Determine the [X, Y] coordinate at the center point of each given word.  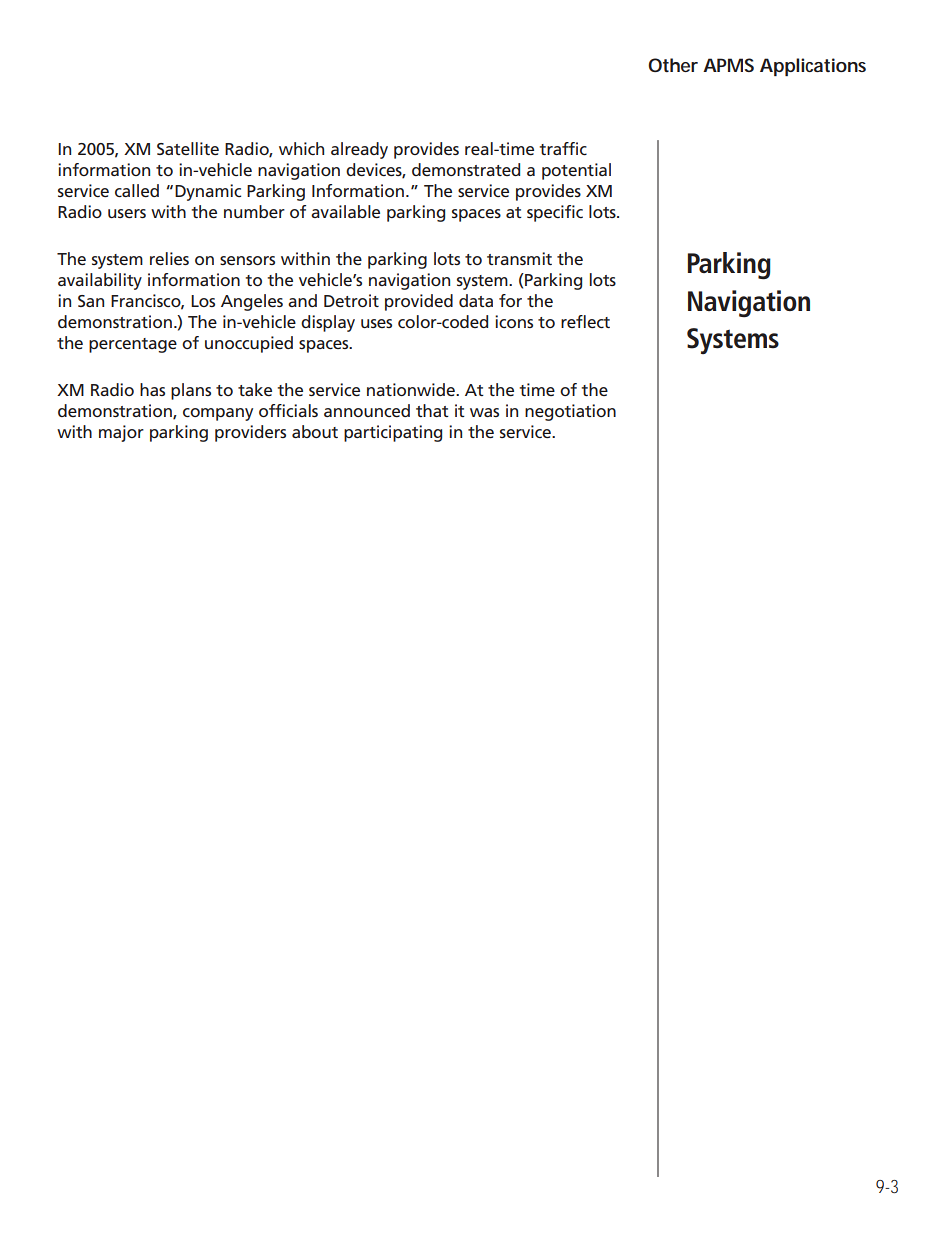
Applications [813, 67]
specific [555, 213]
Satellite [188, 148]
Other [673, 65]
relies [169, 258]
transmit [519, 258]
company [218, 414]
